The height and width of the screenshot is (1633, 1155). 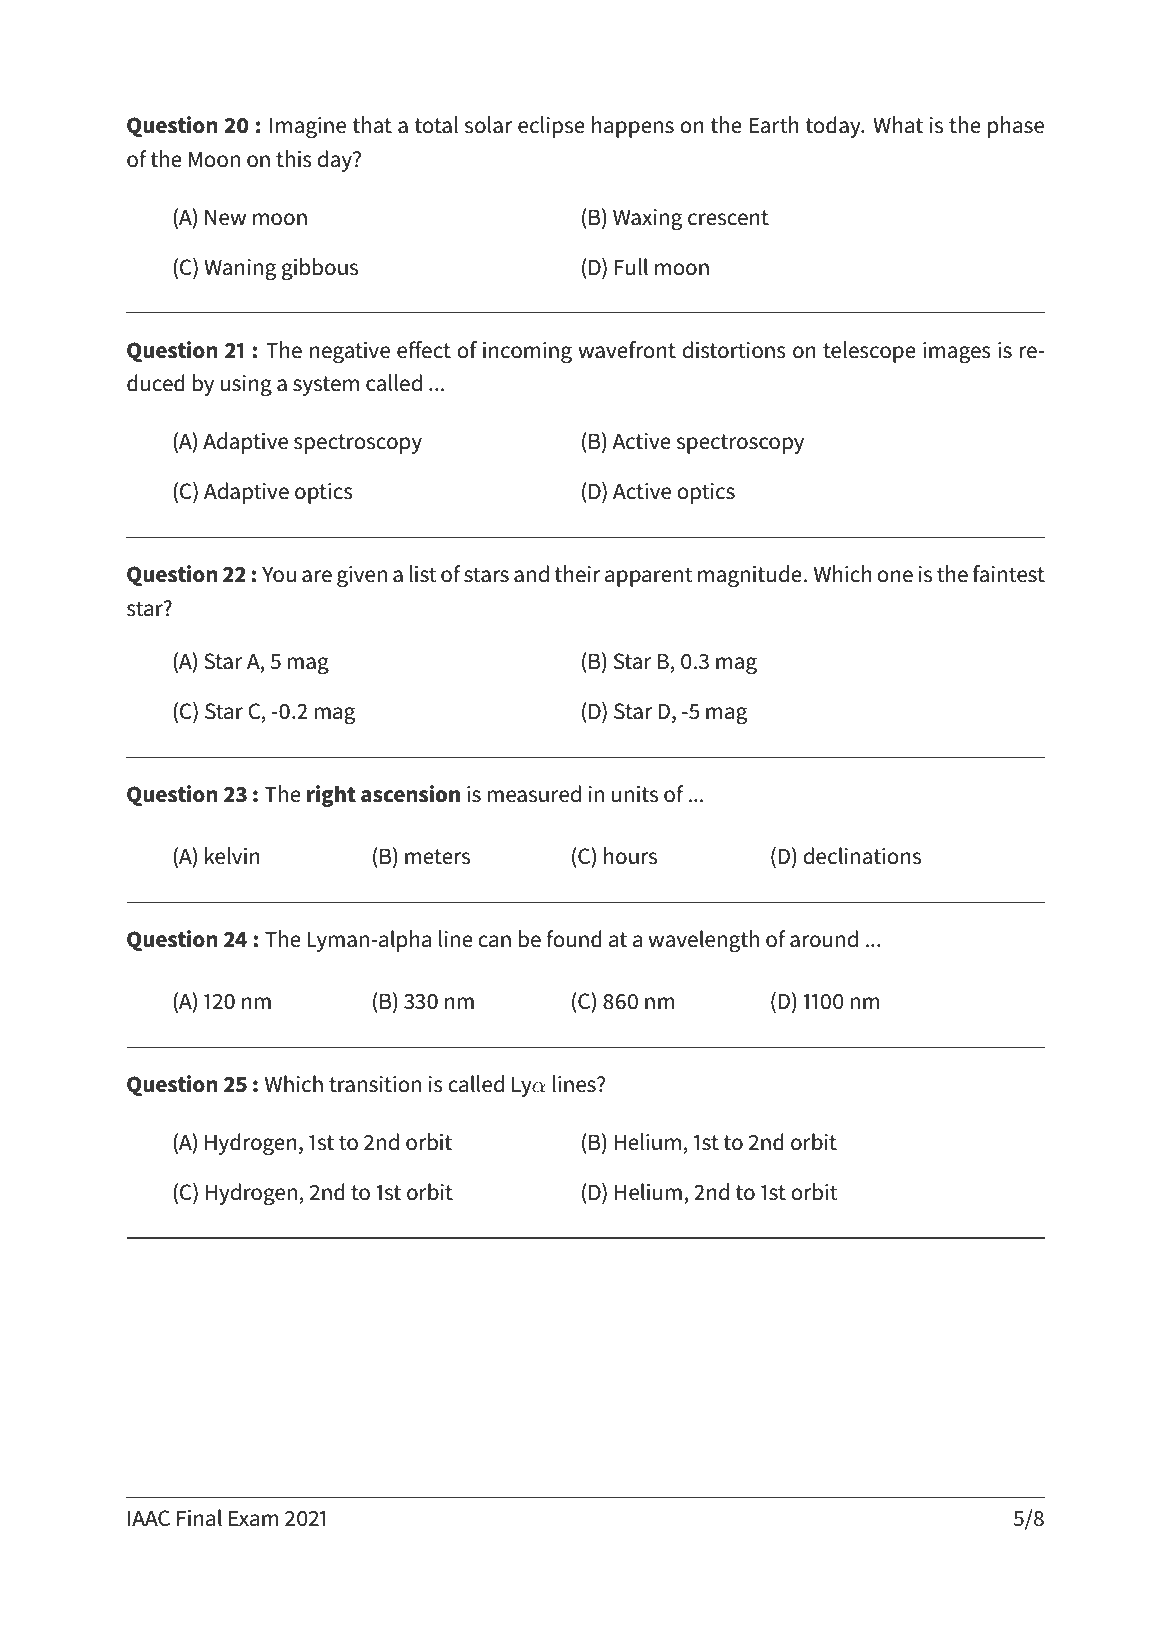 I want to click on You, so click(x=279, y=574).
